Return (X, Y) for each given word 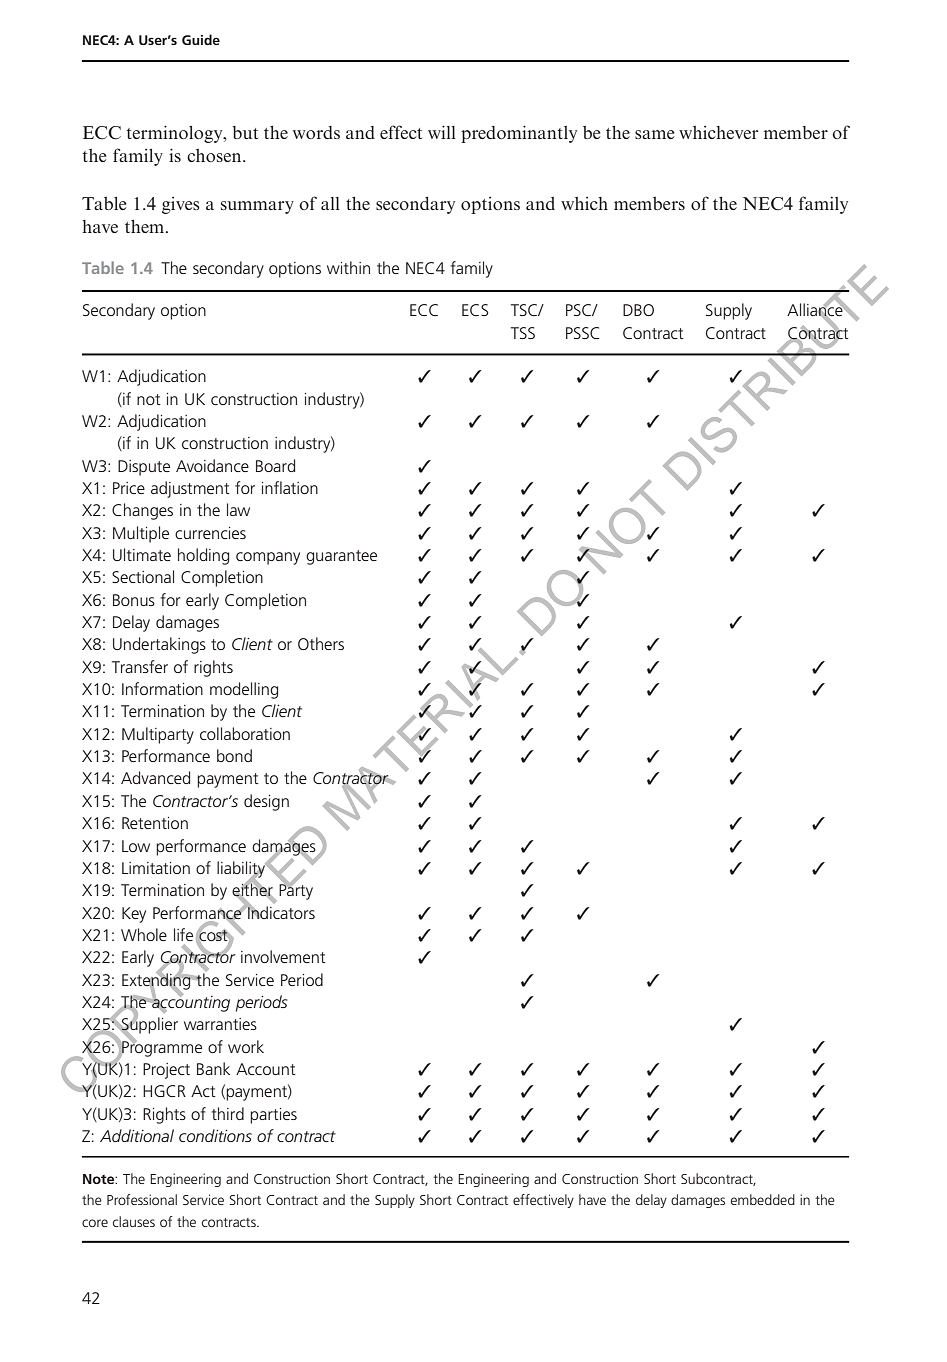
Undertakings (159, 645)
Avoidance (212, 465)
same (654, 134)
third (228, 1113)
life (183, 934)
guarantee (341, 557)
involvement (283, 956)
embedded (763, 1199)
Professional (142, 1199)
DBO (638, 310)
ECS (475, 310)
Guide (201, 39)
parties (273, 1116)
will (442, 132)
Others (321, 643)
